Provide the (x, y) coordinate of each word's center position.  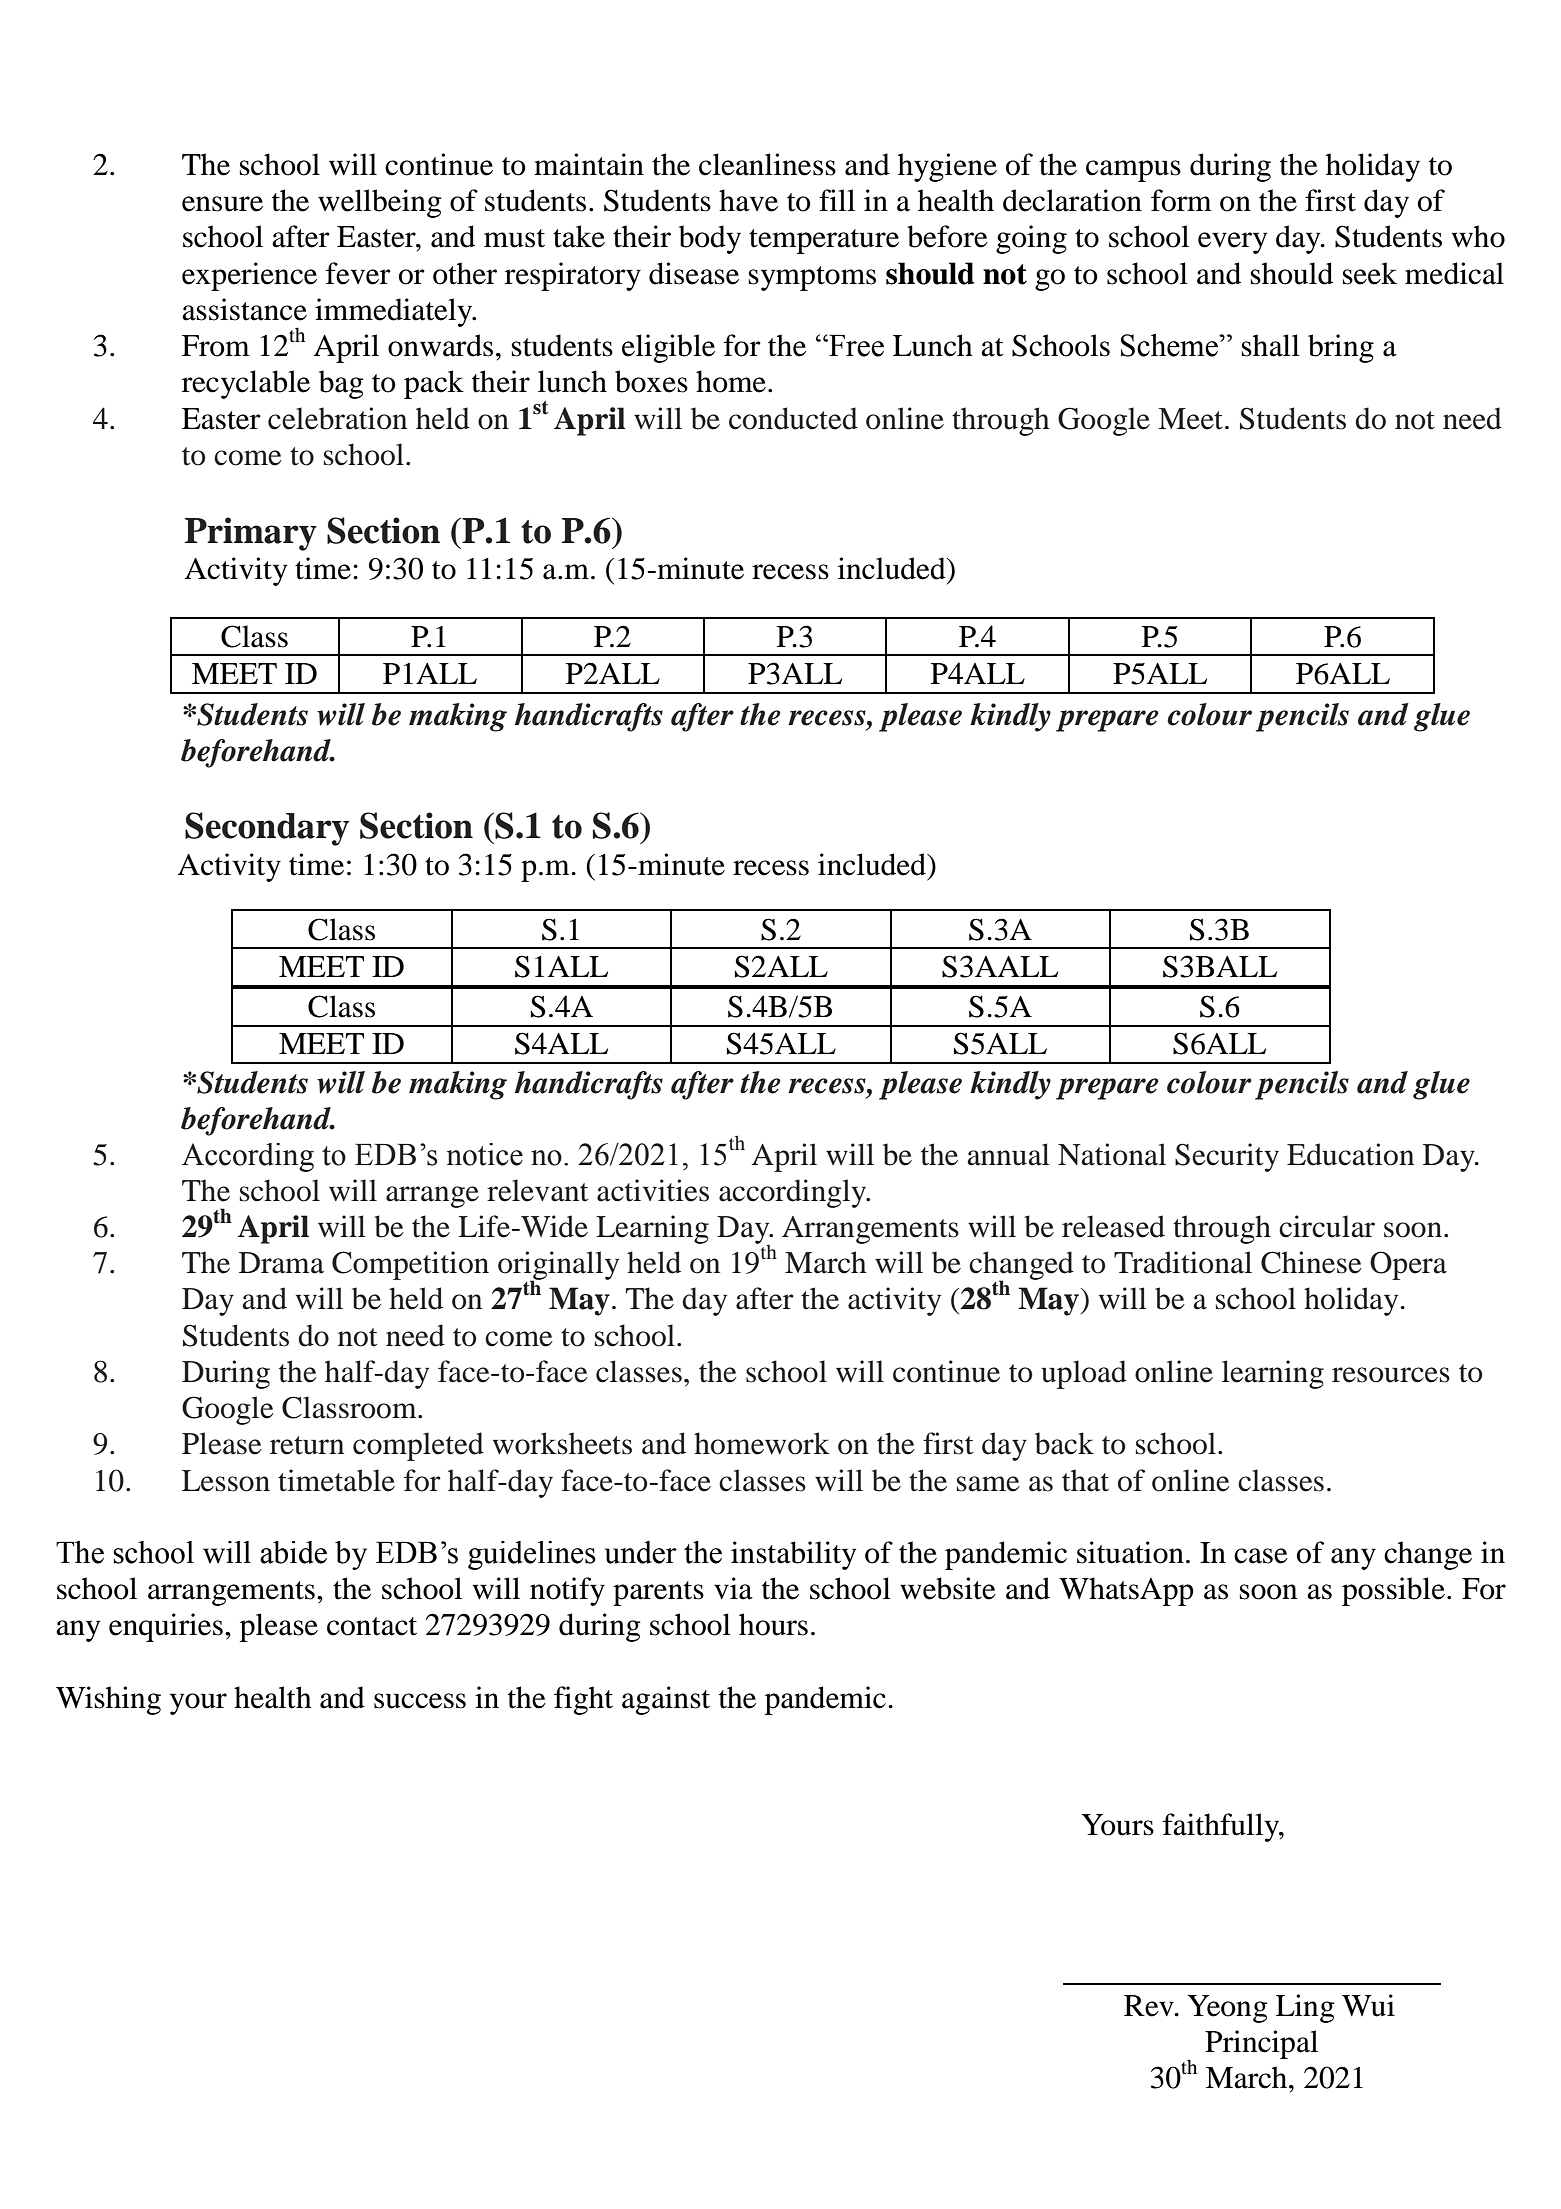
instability (793, 1555)
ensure (222, 204)
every (1232, 243)
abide (293, 1552)
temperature (824, 241)
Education (1350, 1154)
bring (1341, 348)
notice (485, 1154)
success (420, 1701)
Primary (251, 534)
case (1261, 1556)
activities (653, 1190)
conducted (793, 418)
